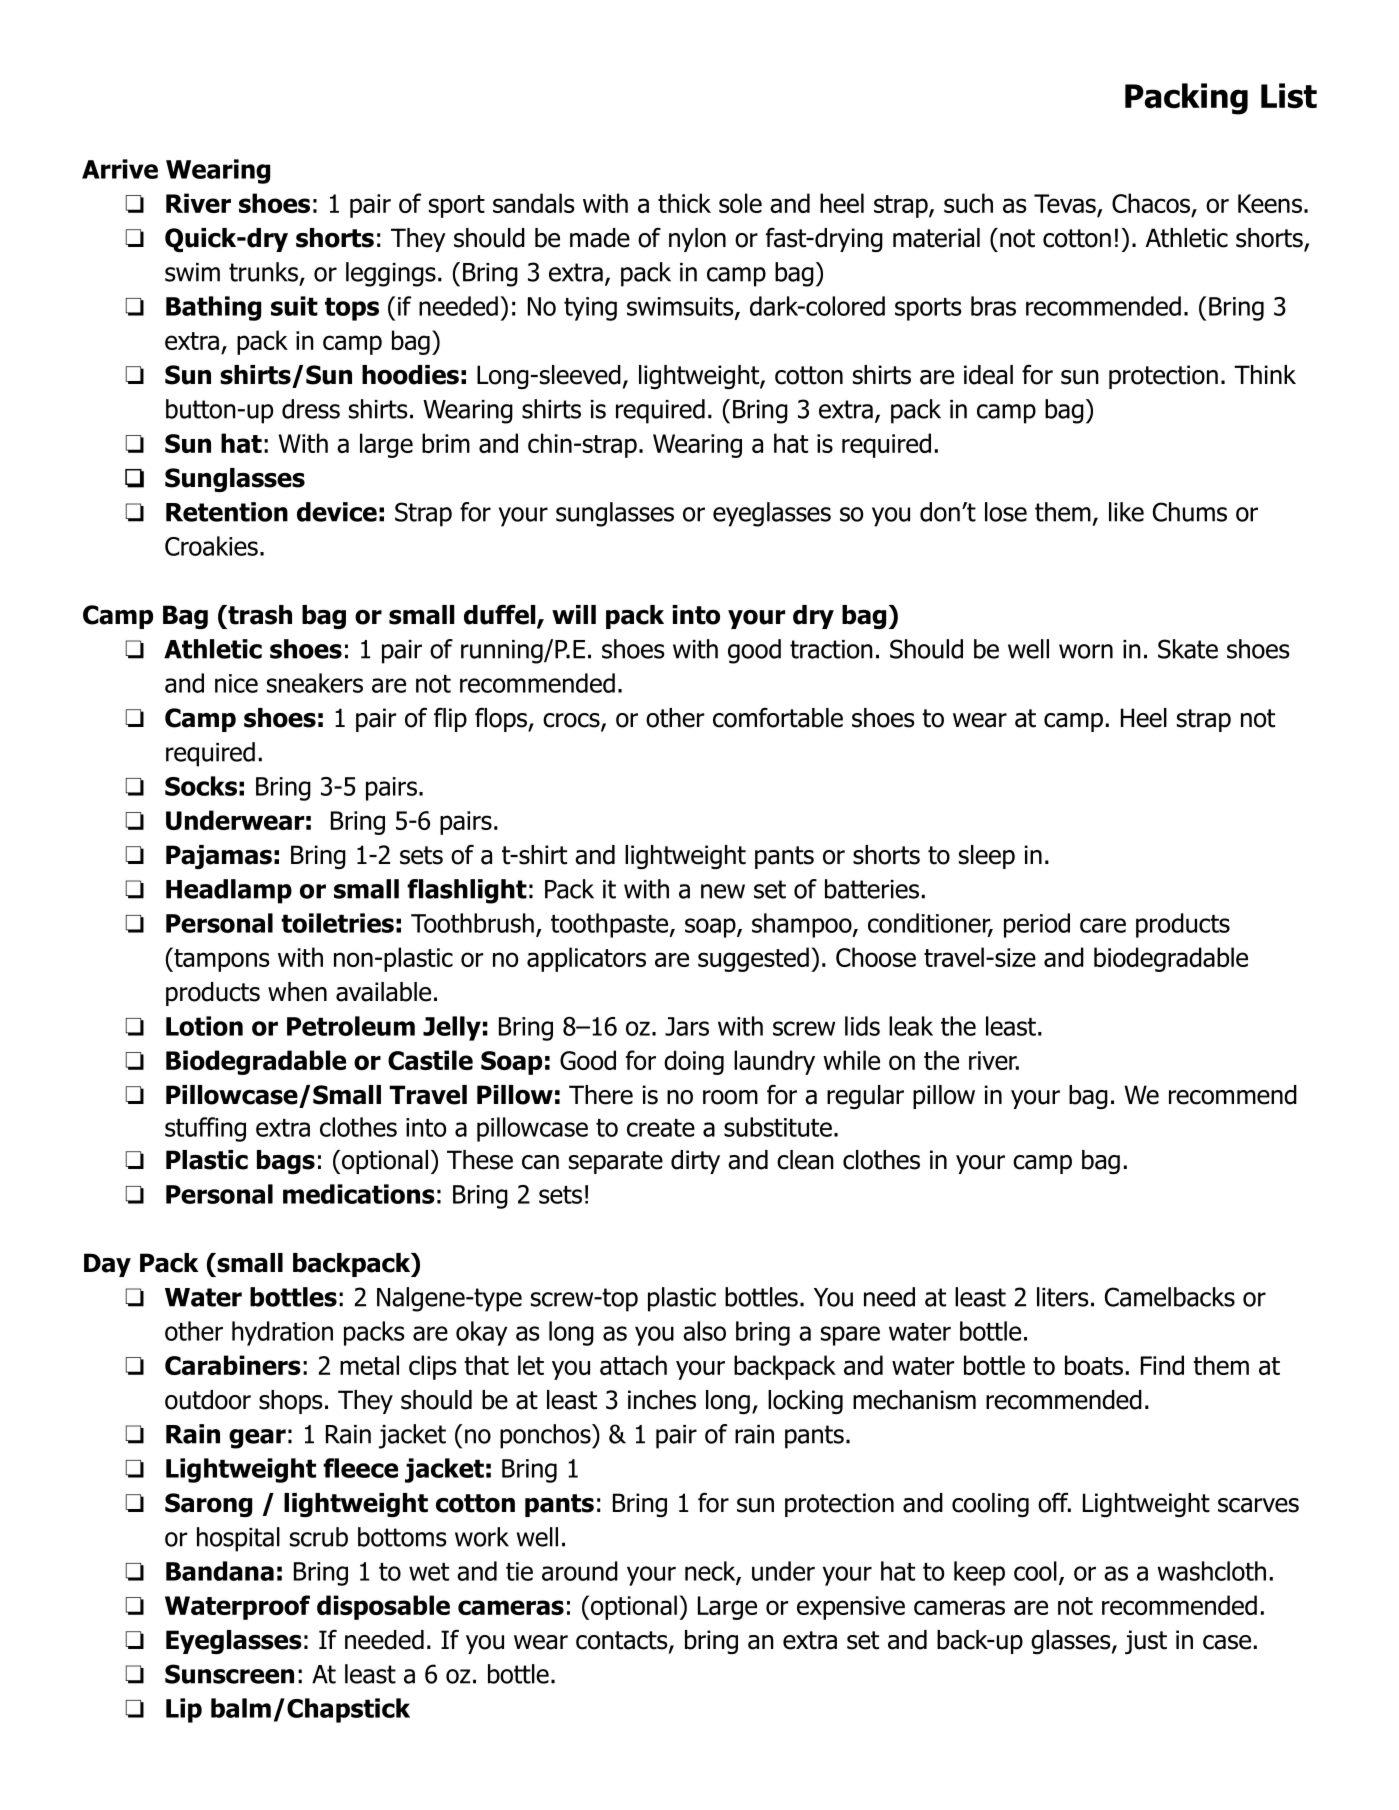 Image resolution: width=1399 pixels, height=1810 pixels. I want to click on Sunscreen, so click(229, 1674).
